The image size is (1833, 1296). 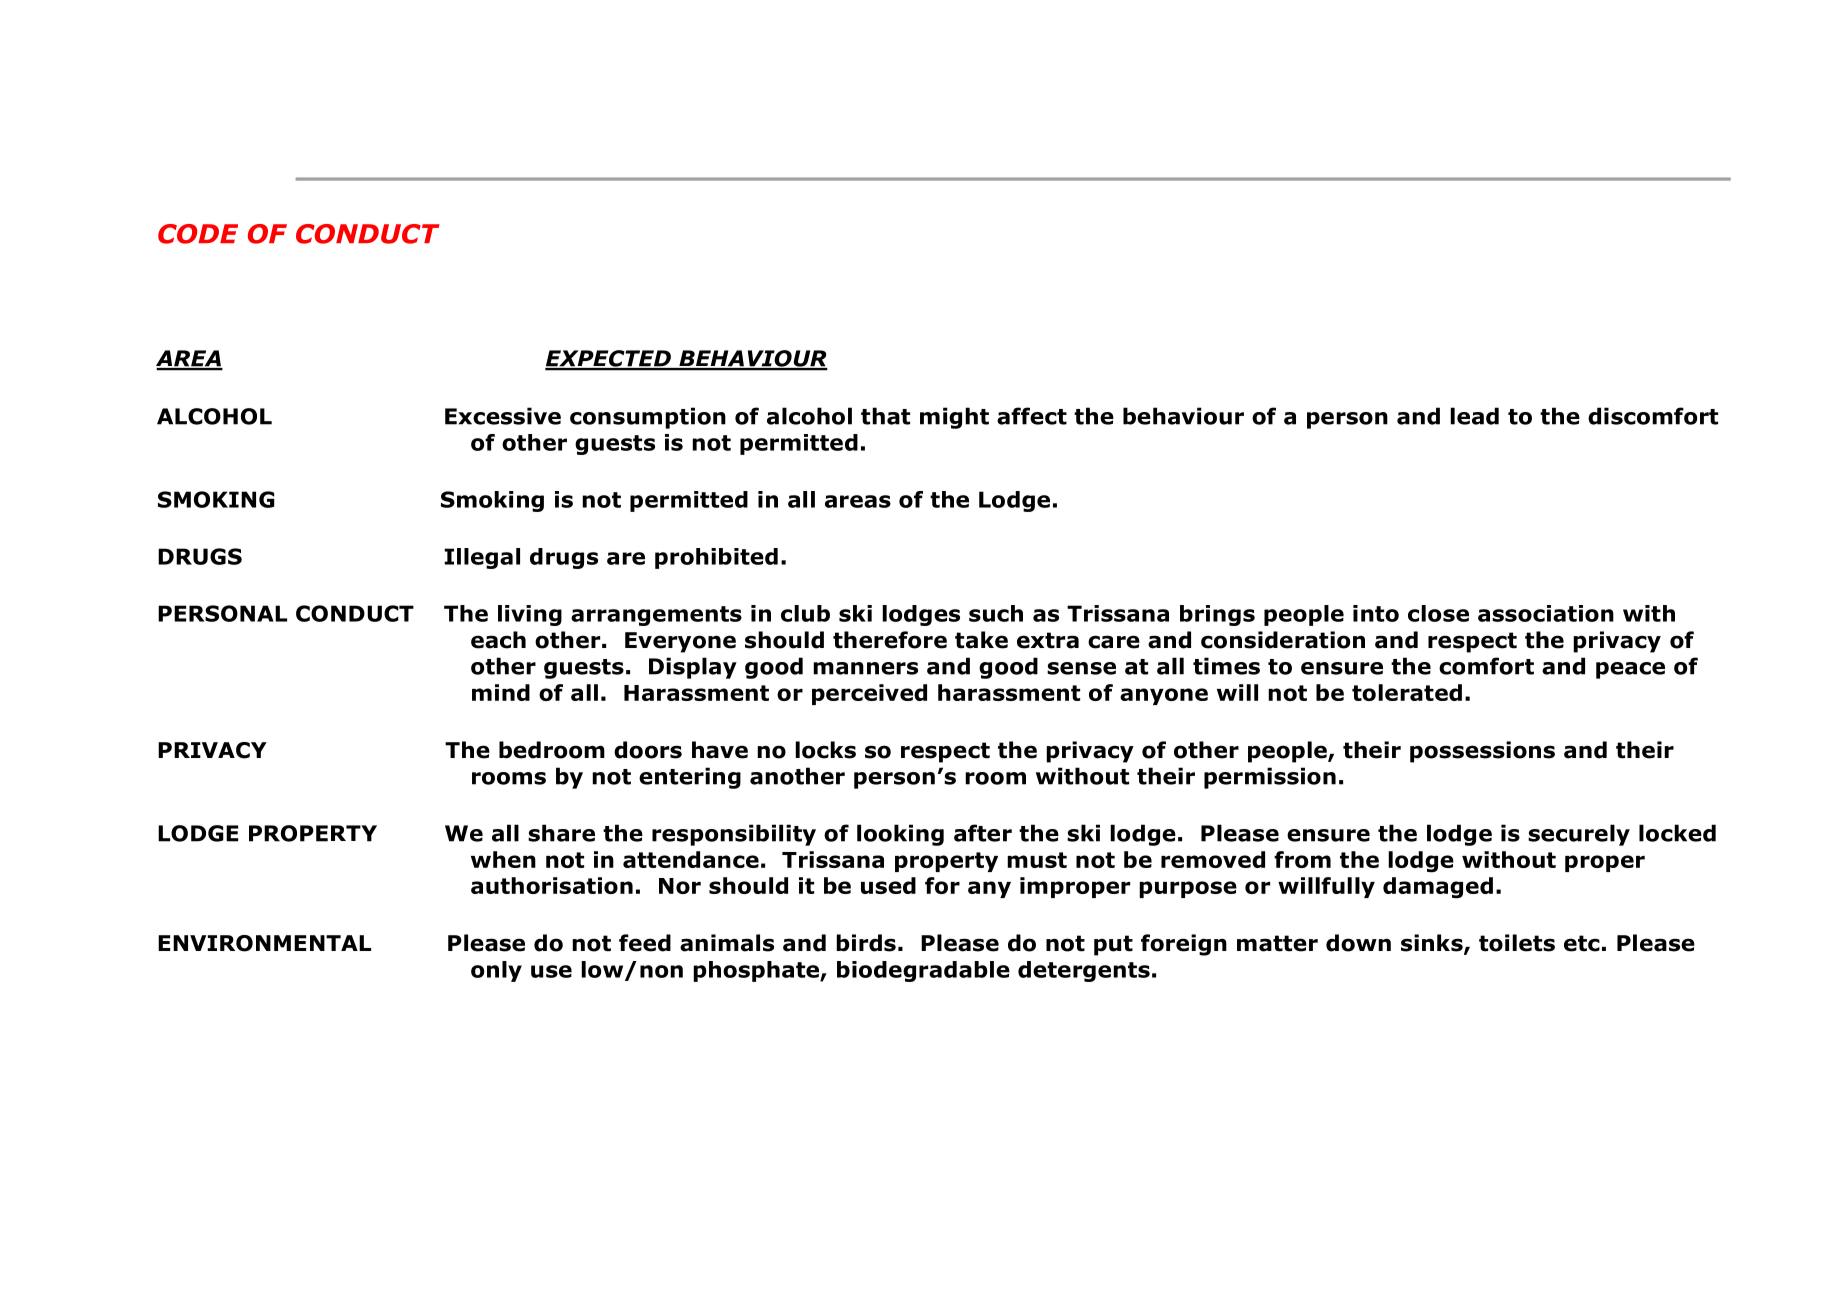 What do you see at coordinates (264, 943) in the screenshot?
I see `ENVIRONMENTAL` at bounding box center [264, 943].
